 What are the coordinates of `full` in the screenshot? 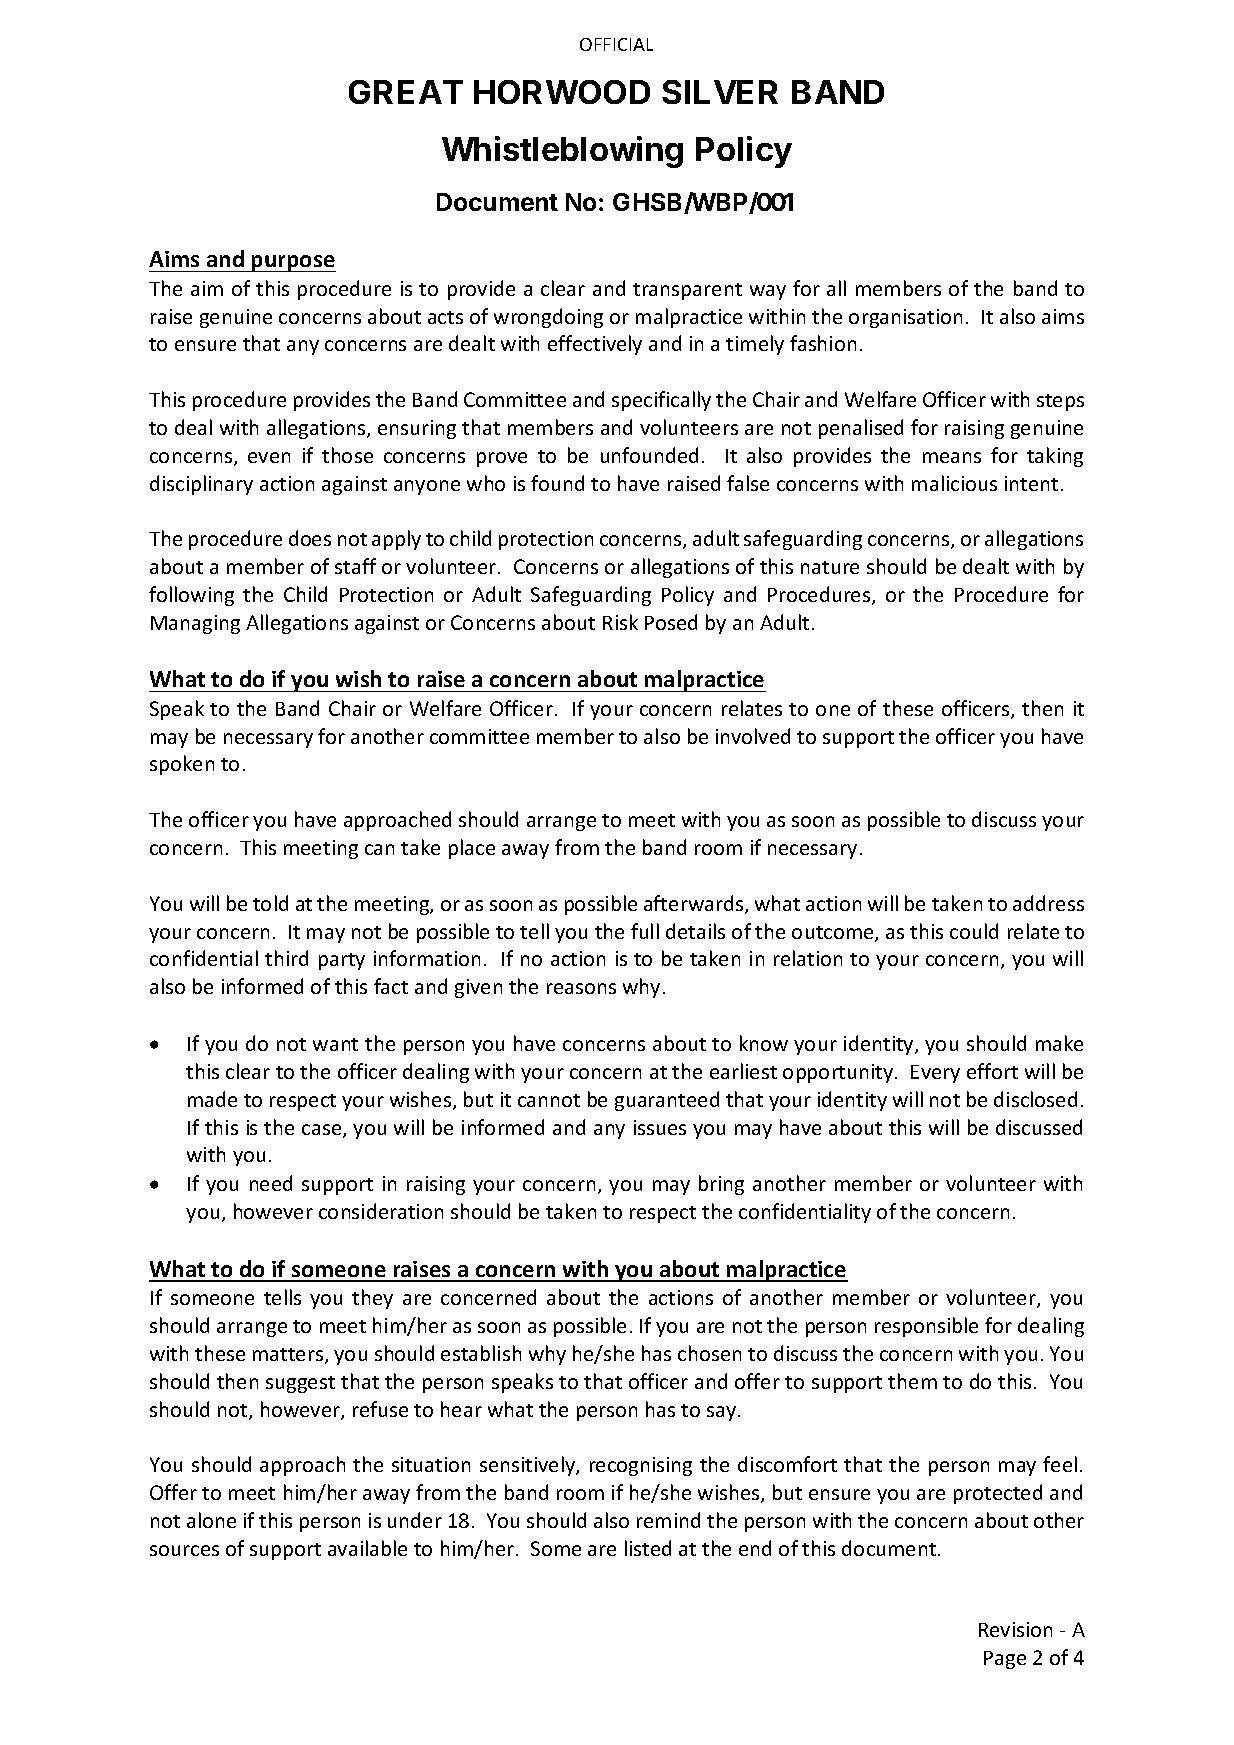 It's located at (645, 931).
